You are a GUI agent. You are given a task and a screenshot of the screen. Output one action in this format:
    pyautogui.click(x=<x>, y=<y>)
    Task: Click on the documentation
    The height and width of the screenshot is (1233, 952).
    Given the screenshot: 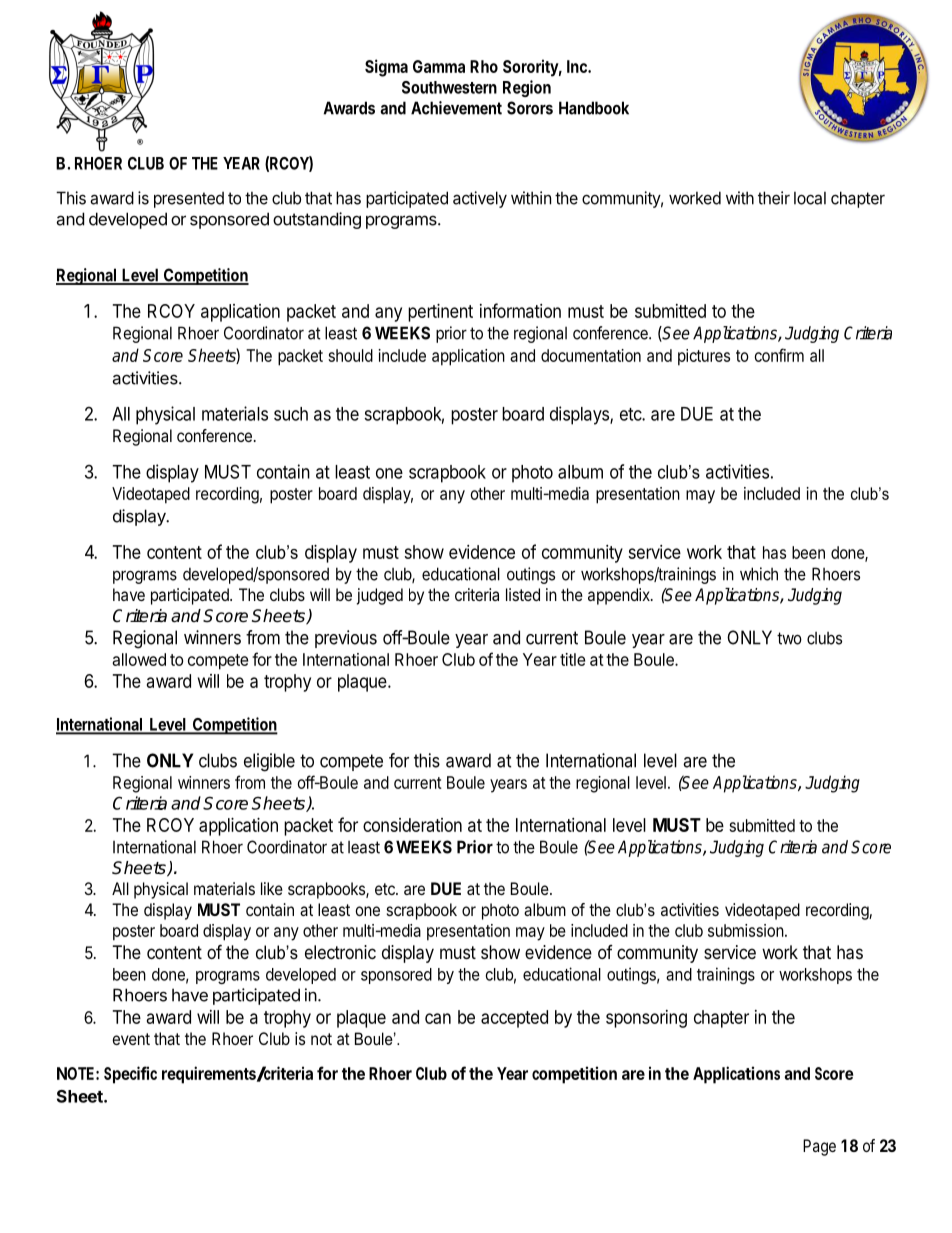 What is the action you would take?
    pyautogui.click(x=591, y=355)
